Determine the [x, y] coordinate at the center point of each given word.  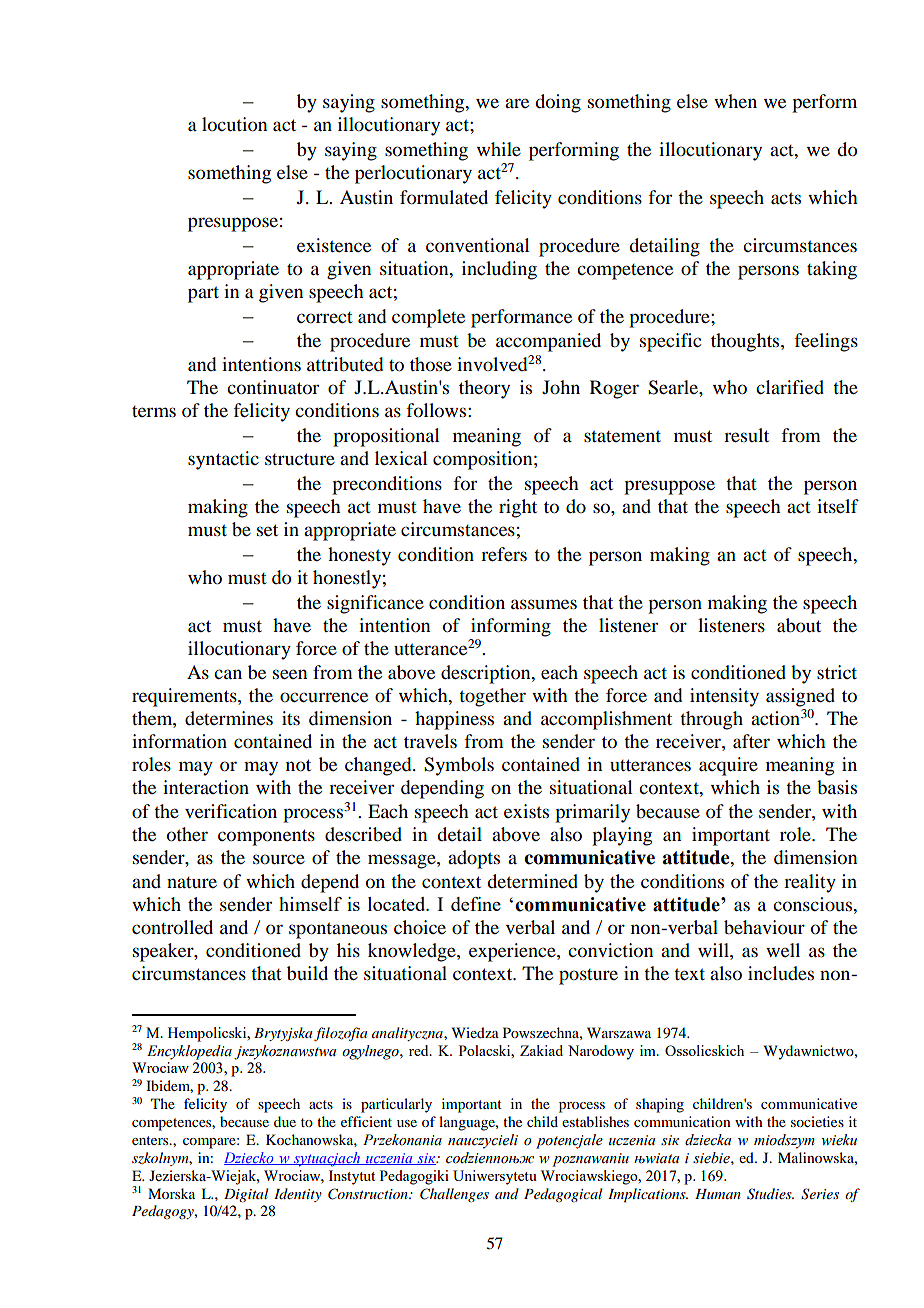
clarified [790, 387]
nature [192, 882]
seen [290, 674]
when [735, 101]
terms [154, 411]
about [799, 625]
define [476, 904]
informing [511, 627]
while [499, 149]
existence [334, 245]
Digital [246, 1195]
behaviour [764, 927]
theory [484, 389]
